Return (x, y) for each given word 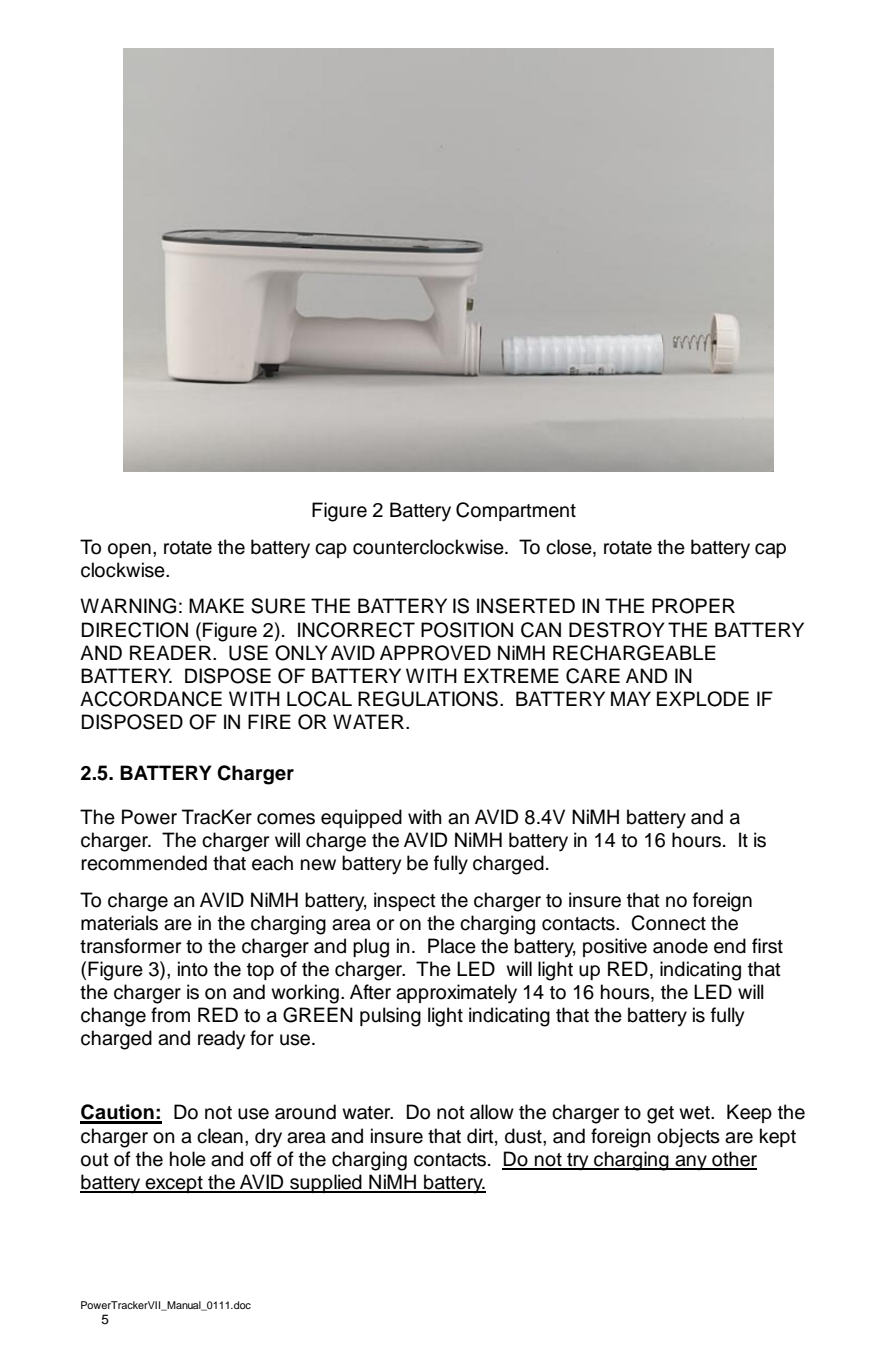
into (193, 969)
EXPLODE (703, 699)
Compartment (516, 511)
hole (188, 1159)
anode (680, 946)
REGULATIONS (428, 699)
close (570, 547)
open (129, 550)
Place (452, 946)
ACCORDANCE (151, 699)
